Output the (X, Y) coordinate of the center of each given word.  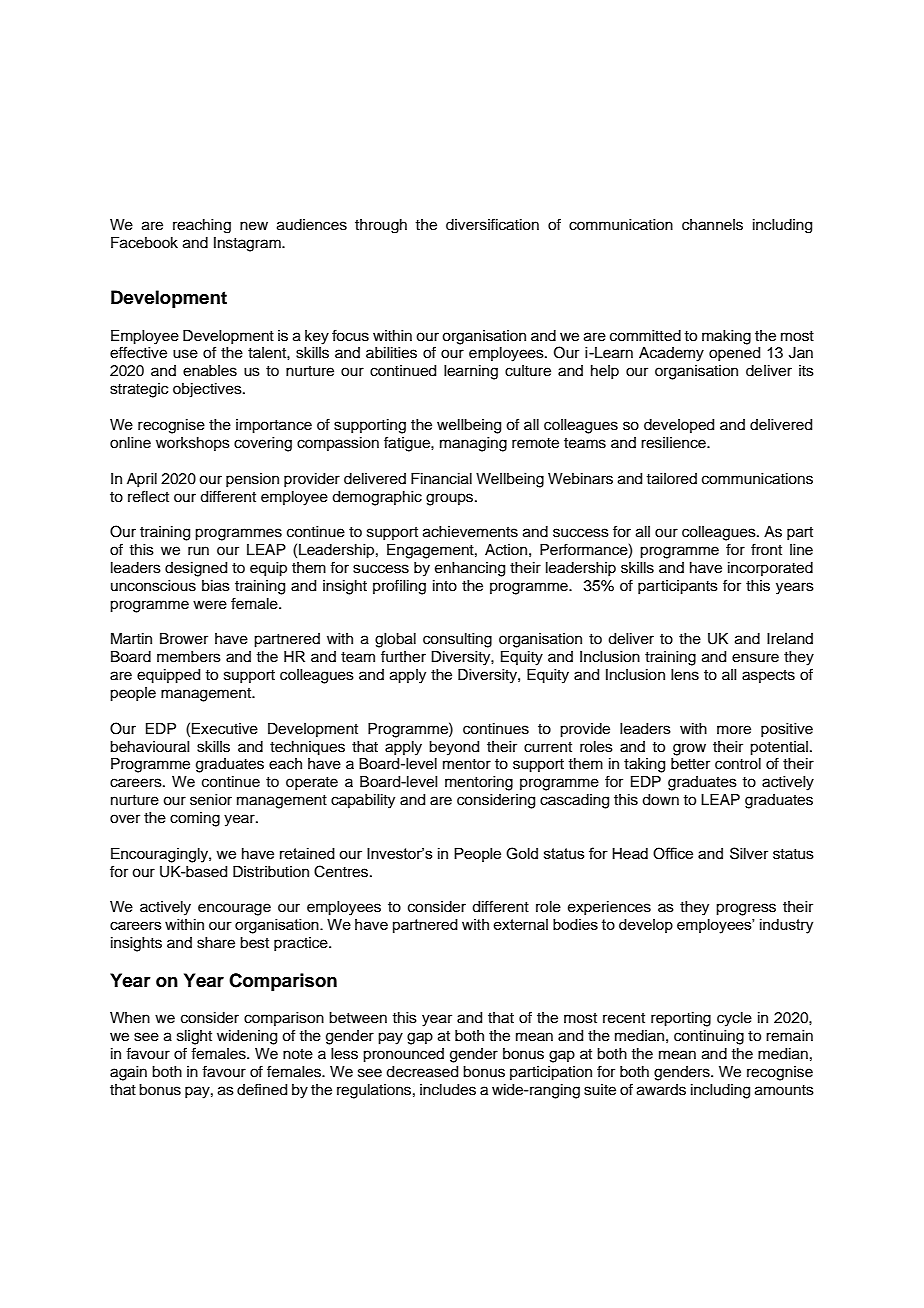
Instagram (248, 244)
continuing (709, 1037)
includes (448, 1090)
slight (194, 1037)
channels (712, 225)
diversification (492, 224)
